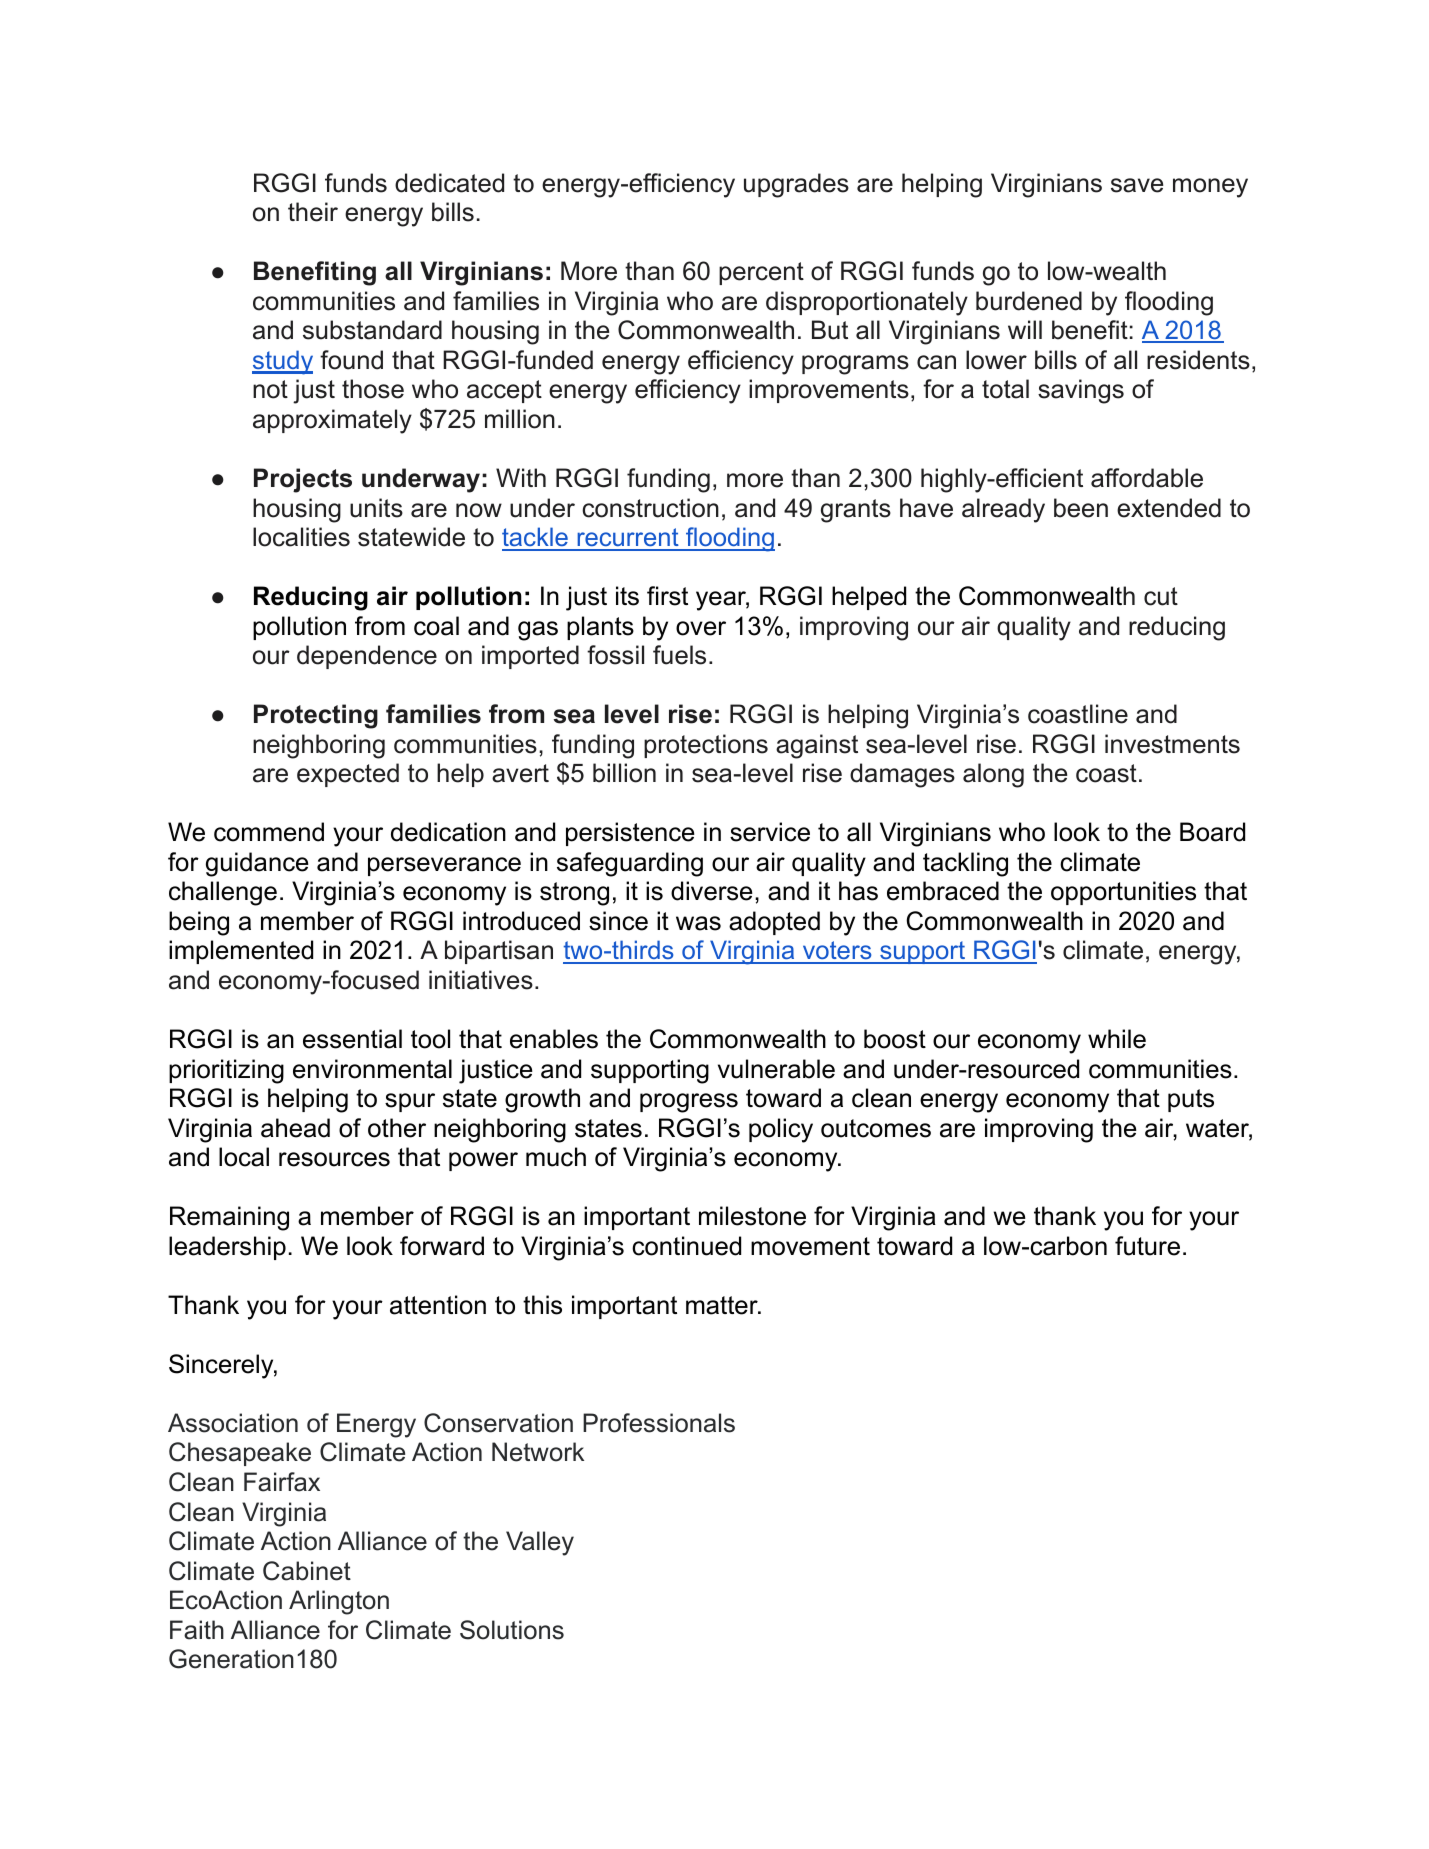  What do you see at coordinates (667, 596) in the screenshot?
I see `first` at bounding box center [667, 596].
